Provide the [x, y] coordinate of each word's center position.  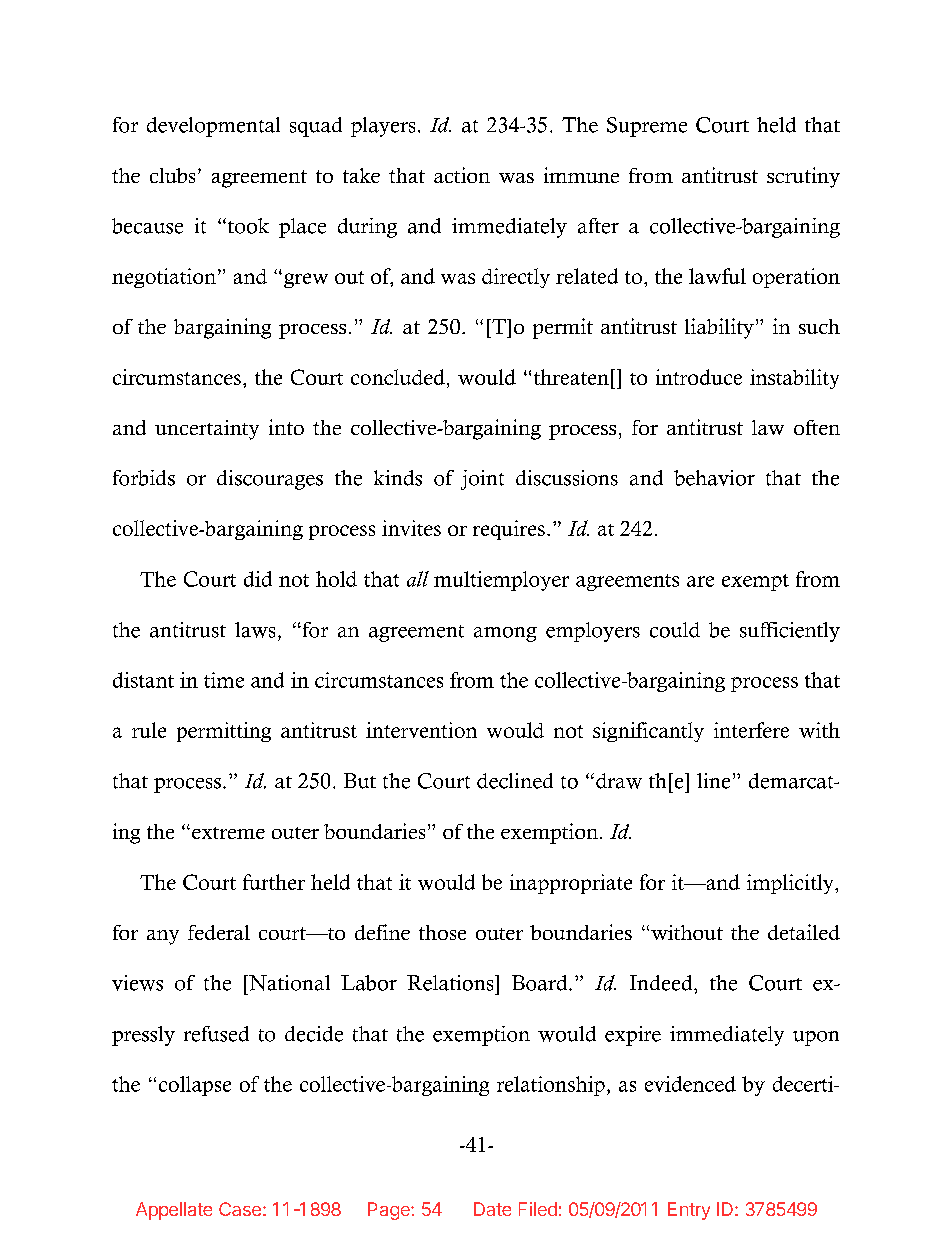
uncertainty [207, 430]
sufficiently [790, 632]
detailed [804, 932]
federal [219, 932]
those [442, 932]
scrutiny [803, 177]
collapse [195, 1086]
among [505, 634]
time [224, 680]
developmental [213, 127]
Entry [689, 1211]
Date [492, 1209]
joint [482, 480]
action [462, 175]
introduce [699, 377]
